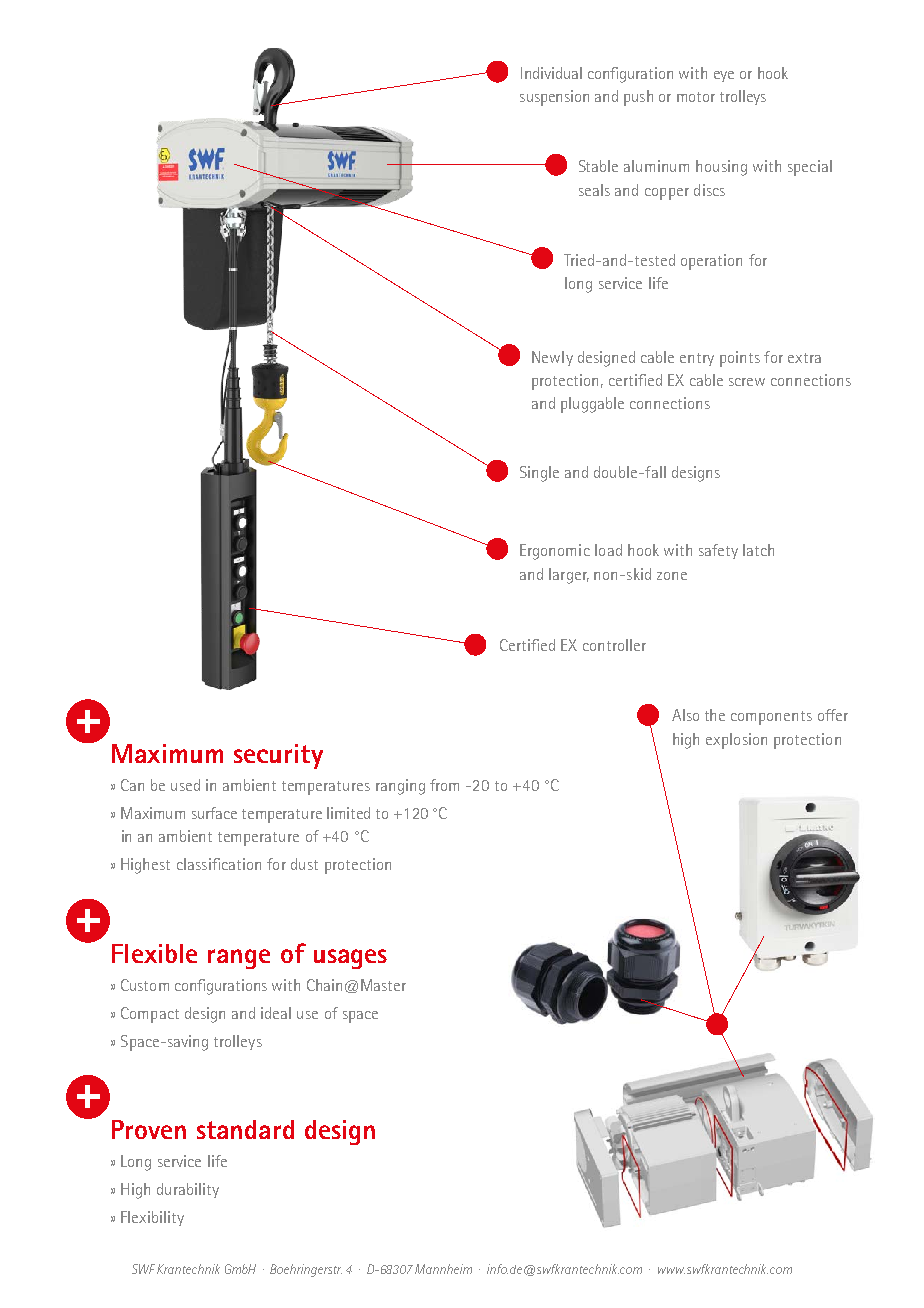 The height and width of the image is (1308, 924). I want to click on components, so click(771, 718).
